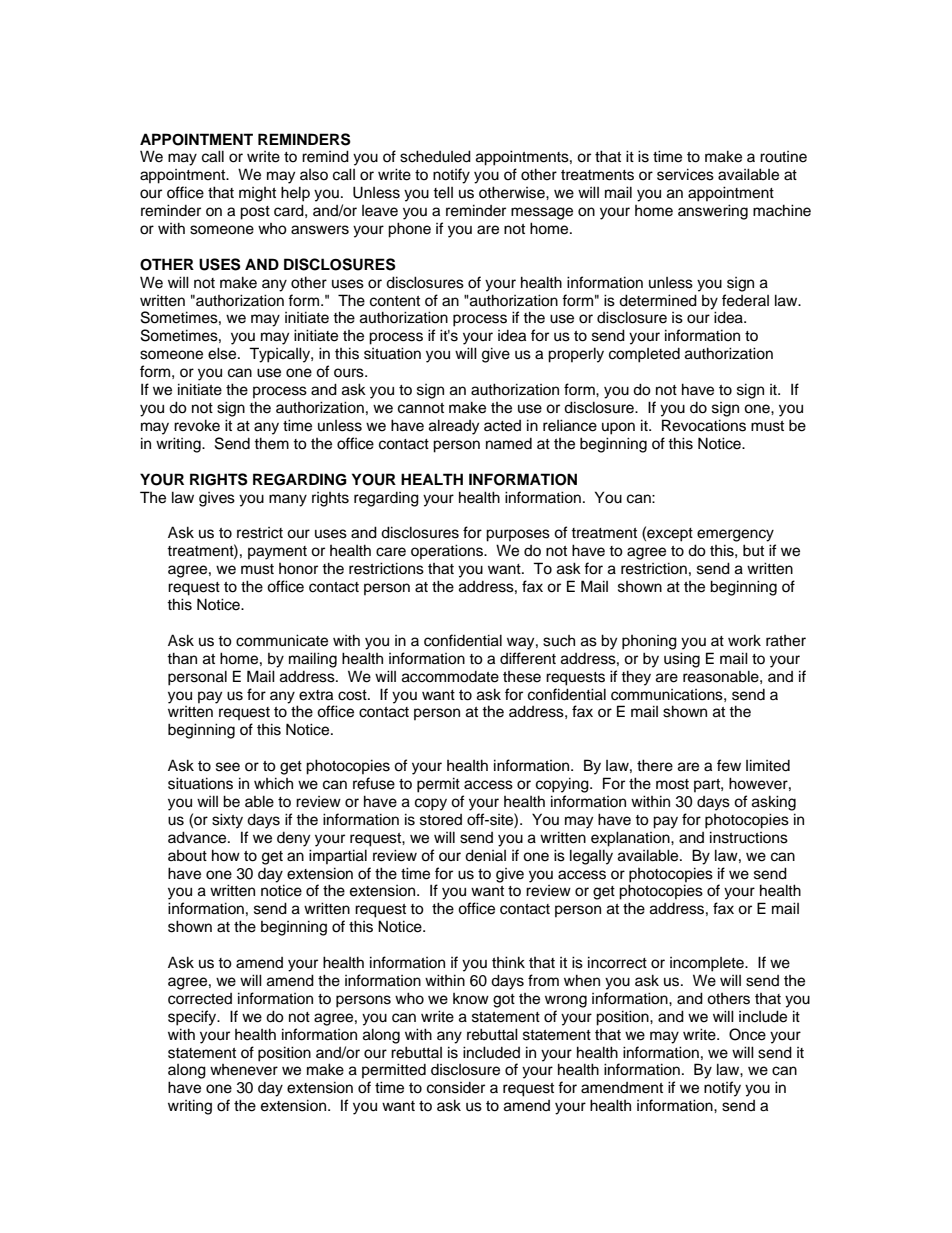  Describe the element at coordinates (729, 765) in the page. I see `few` at that location.
